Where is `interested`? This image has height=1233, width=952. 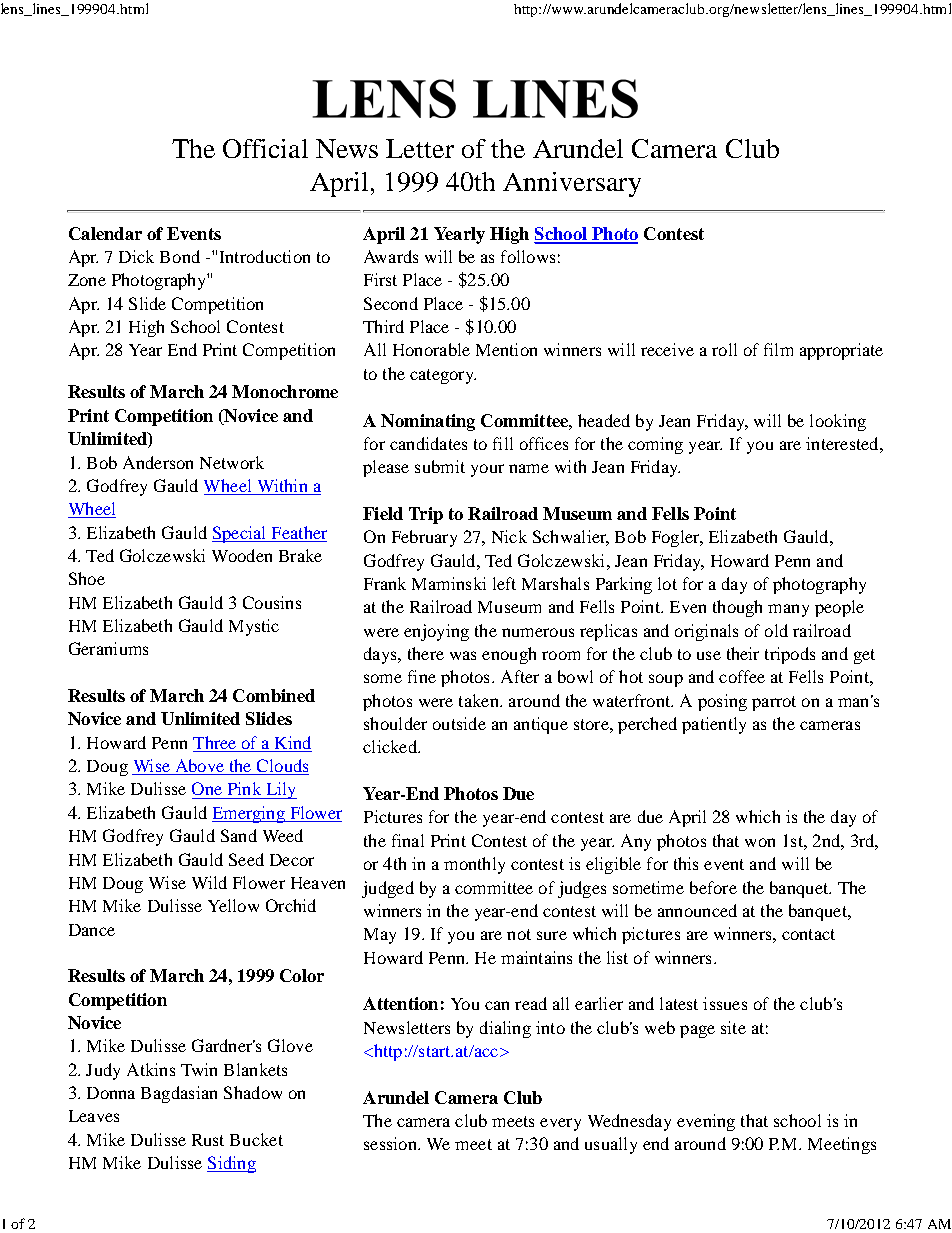
interested is located at coordinates (843, 443).
